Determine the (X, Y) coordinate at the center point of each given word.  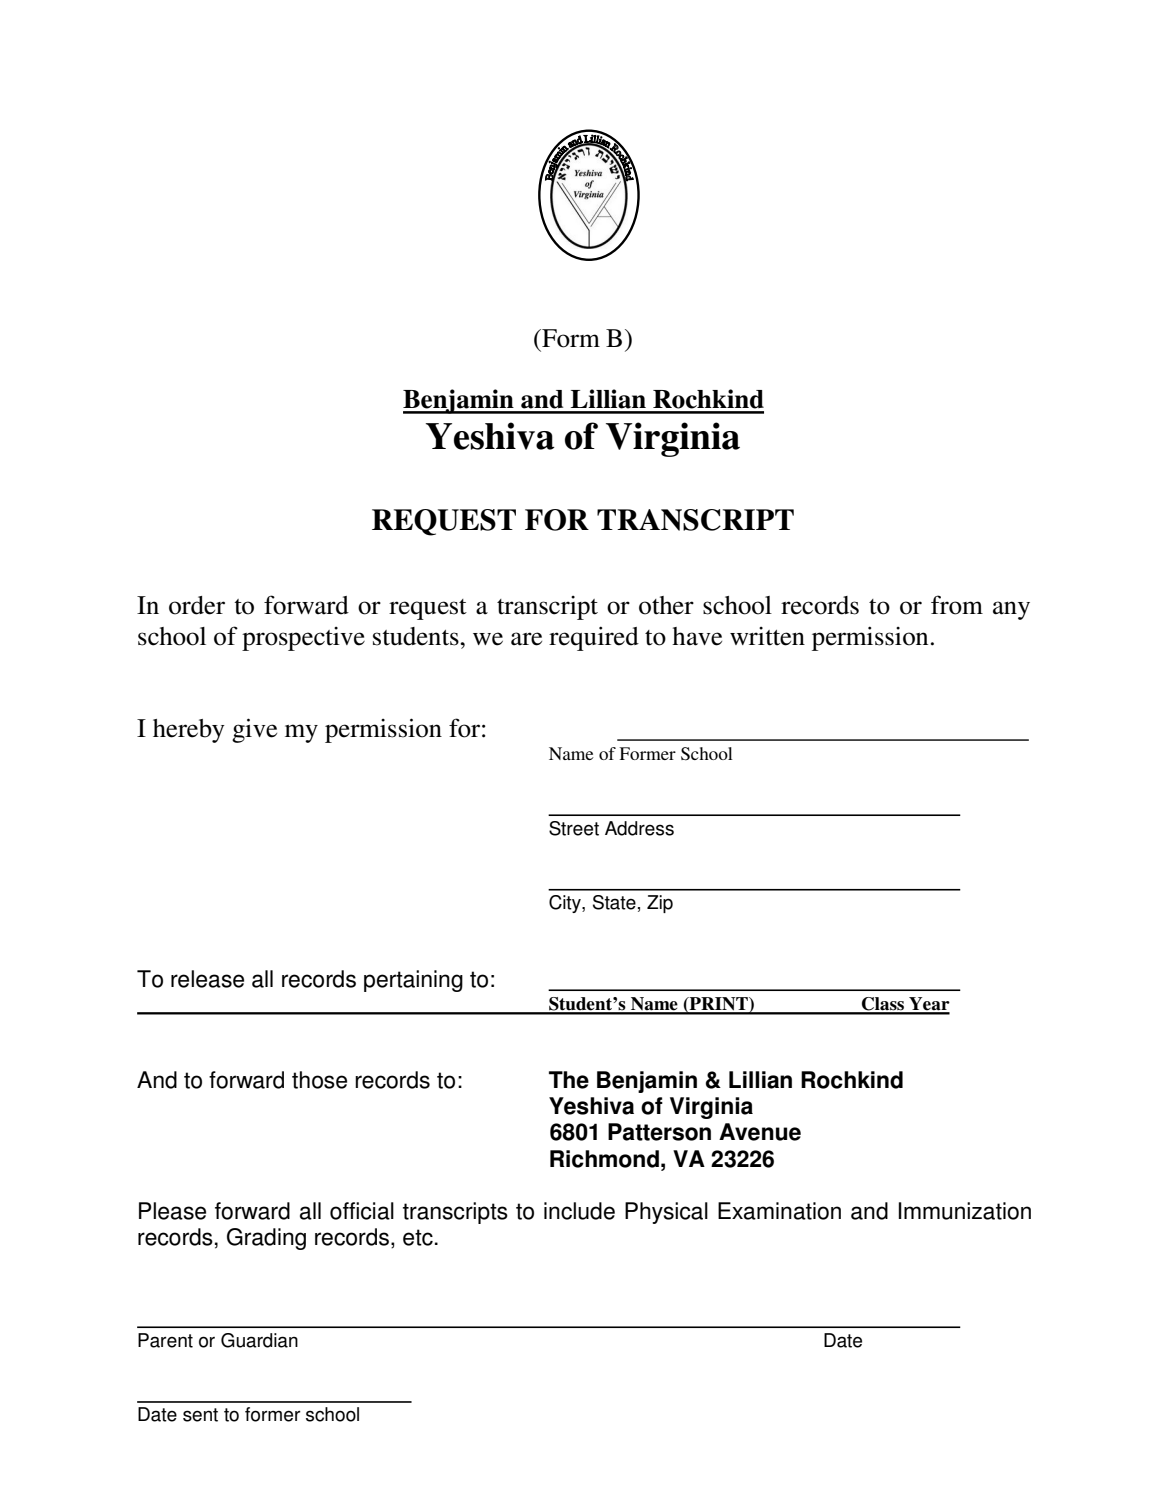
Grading (266, 1239)
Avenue (760, 1132)
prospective (303, 639)
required (594, 638)
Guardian (259, 1340)
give (254, 730)
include (579, 1211)
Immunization (965, 1211)
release (207, 979)
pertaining (413, 981)
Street (574, 828)
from (957, 605)
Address (639, 828)
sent (200, 1415)
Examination (779, 1211)
